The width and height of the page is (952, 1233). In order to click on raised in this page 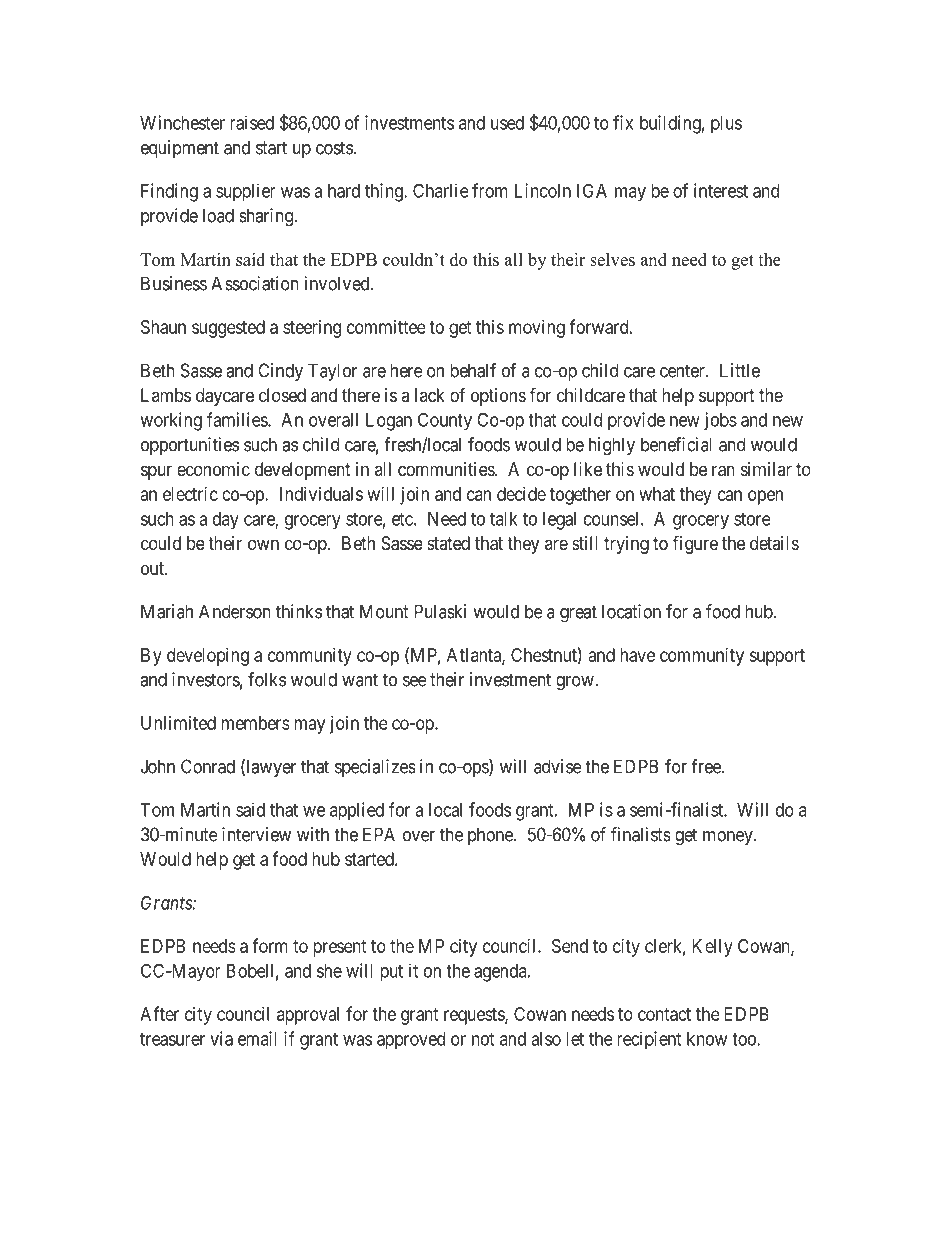, I will do `click(252, 122)`.
